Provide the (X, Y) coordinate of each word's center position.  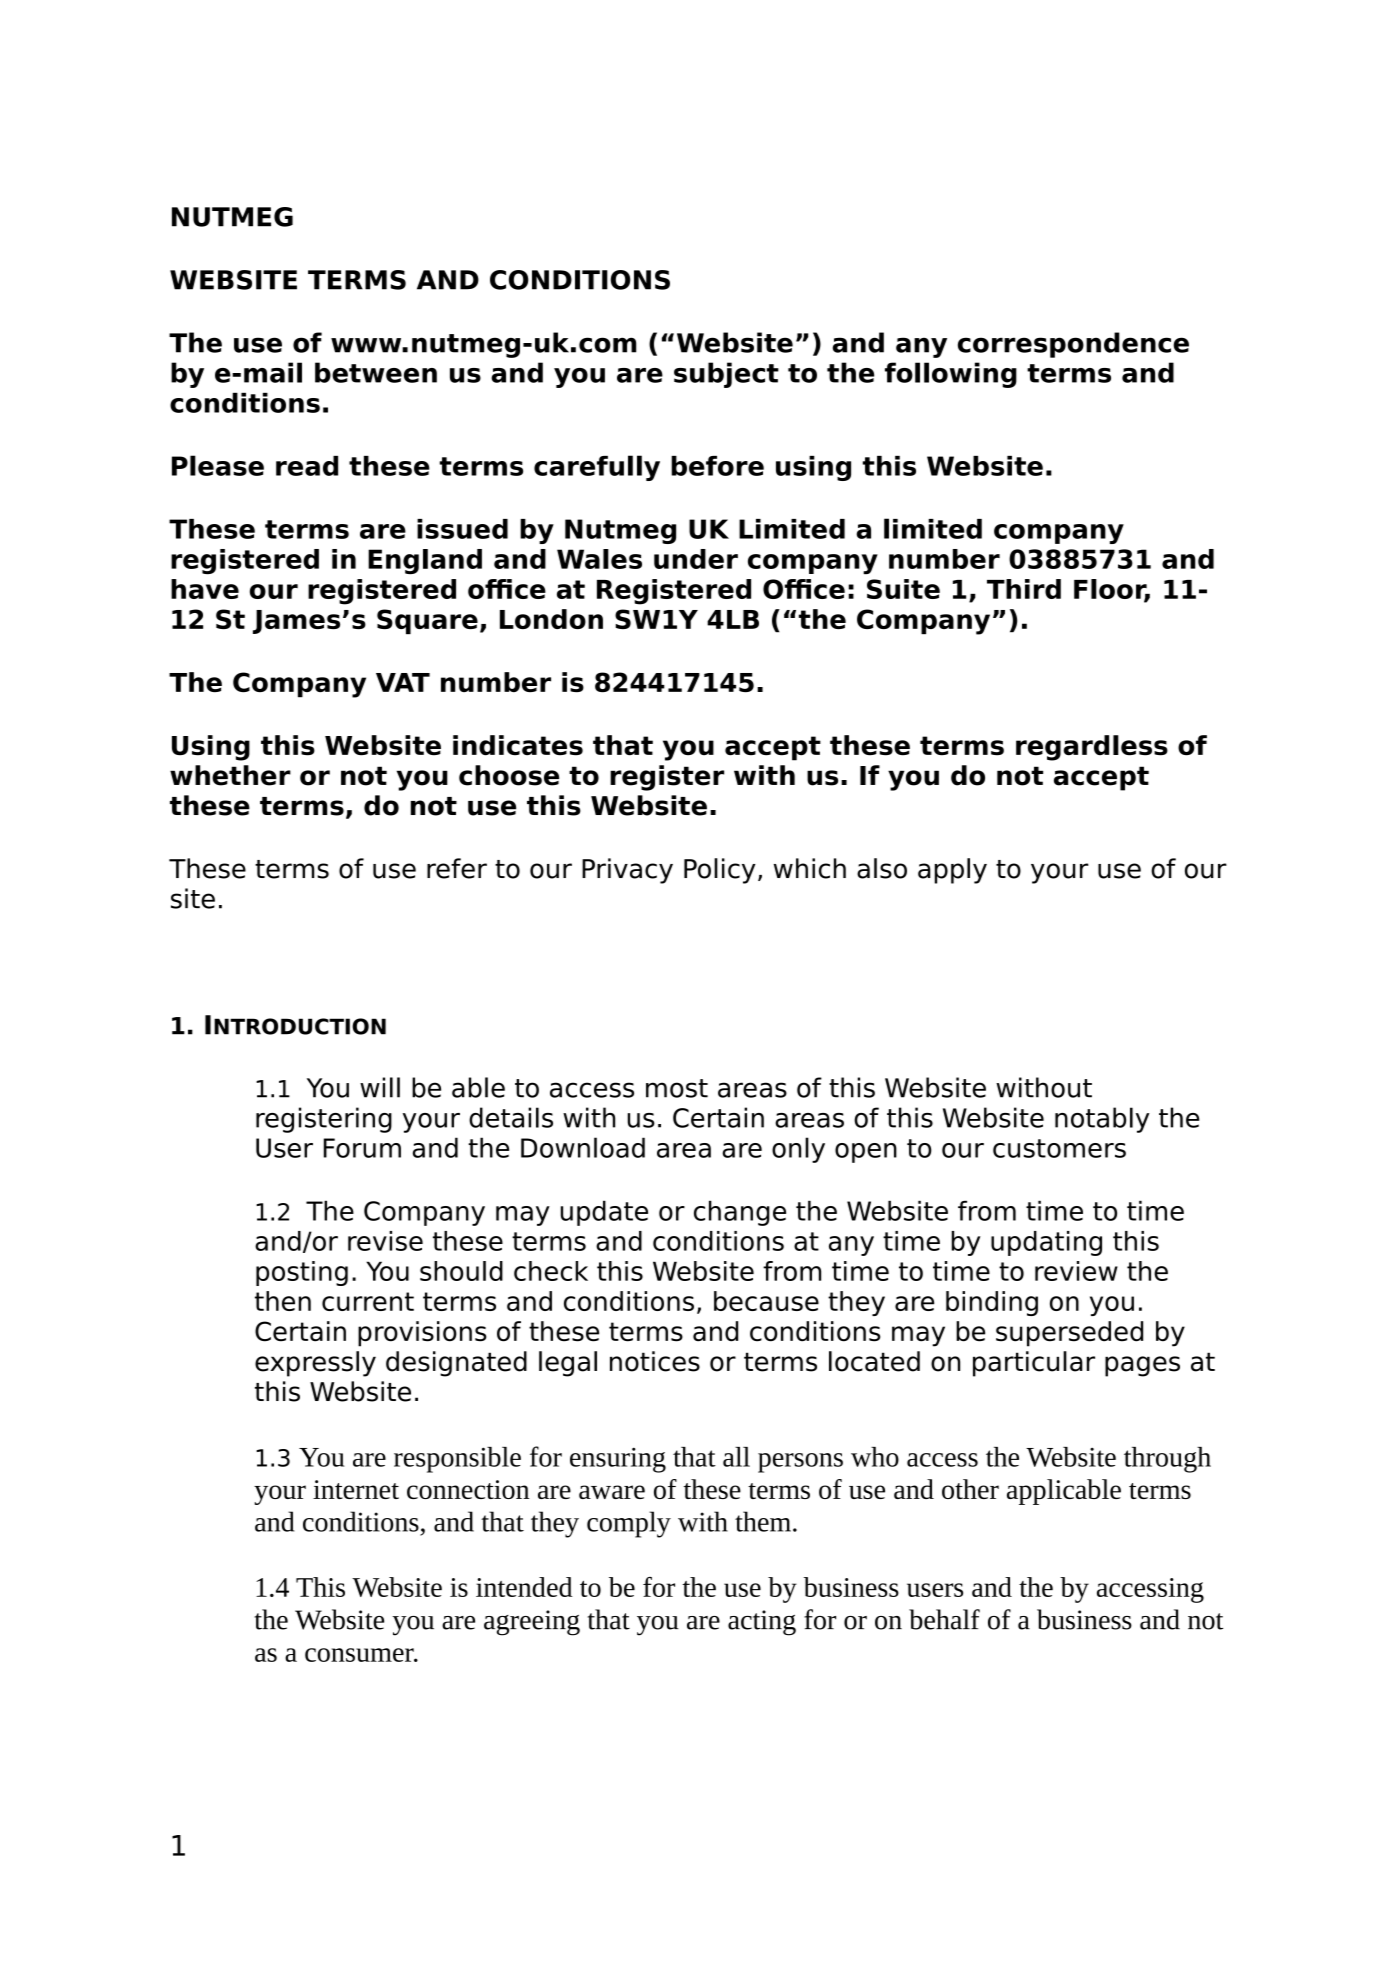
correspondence (1073, 345)
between (376, 372)
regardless (1092, 748)
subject (726, 375)
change (740, 1213)
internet (356, 1489)
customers (1059, 1148)
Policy (720, 871)
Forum (362, 1148)
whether (230, 775)
